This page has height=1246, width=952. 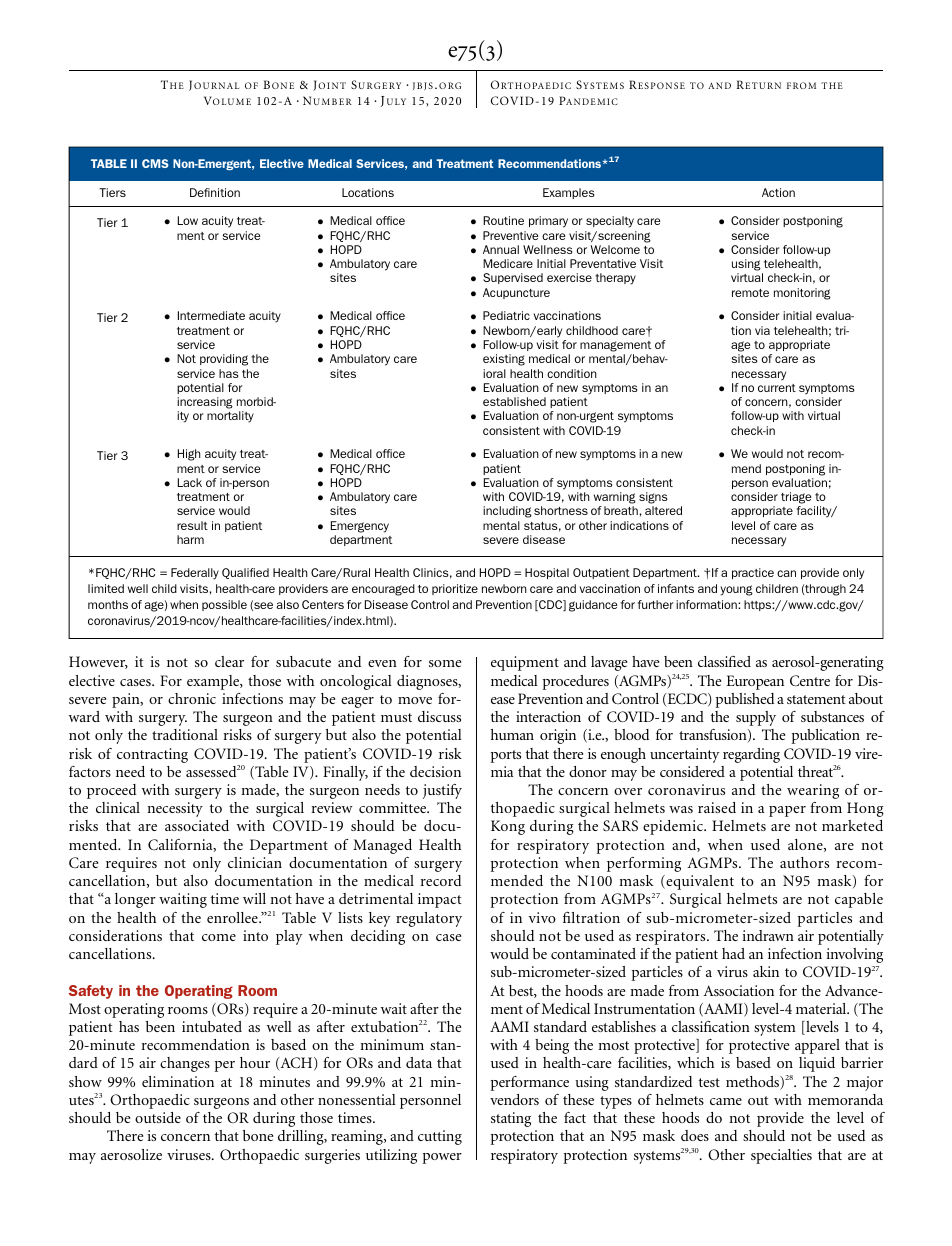 What do you see at coordinates (781, 1156) in the page?
I see `specialties` at bounding box center [781, 1156].
